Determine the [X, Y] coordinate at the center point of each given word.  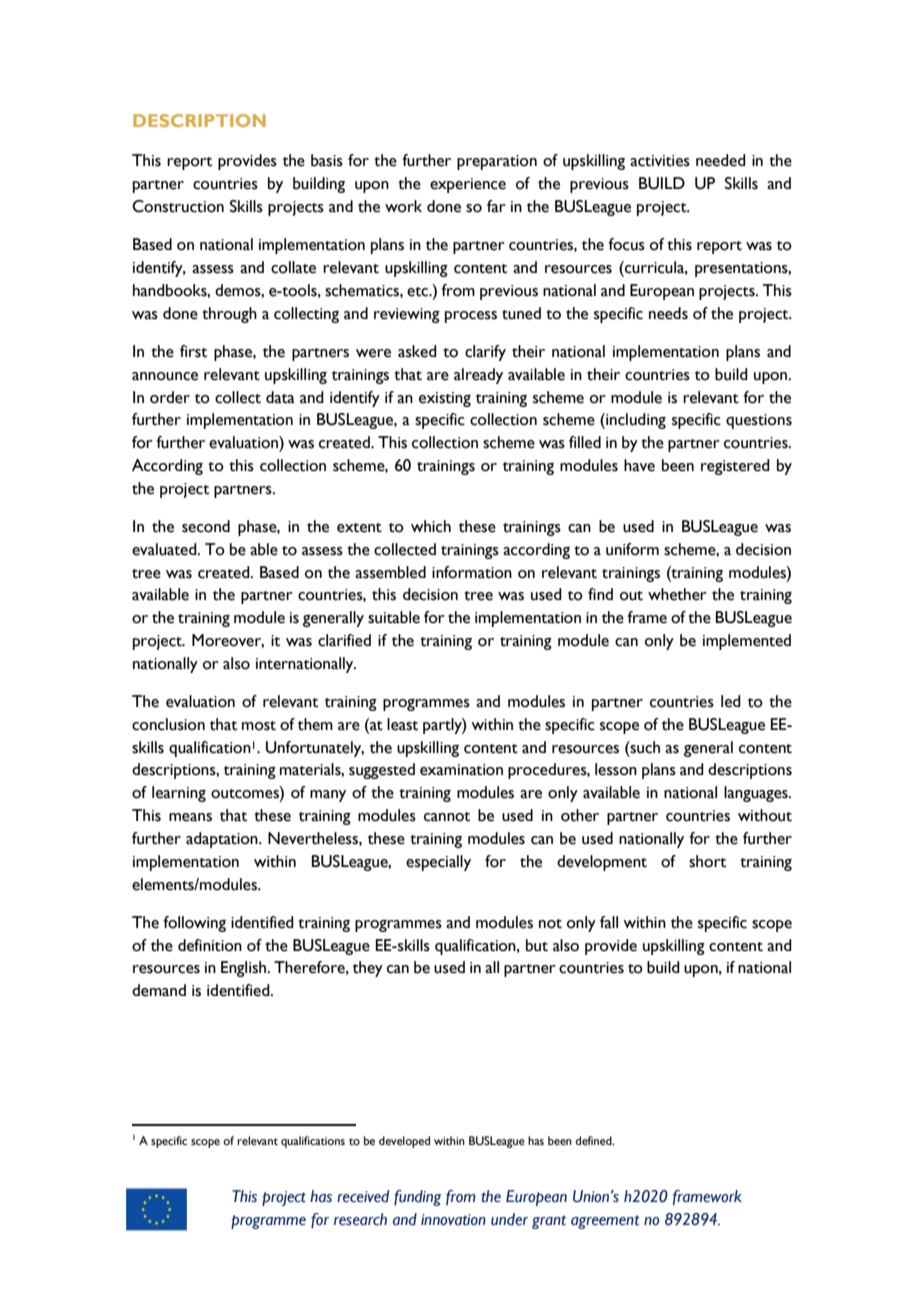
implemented [747, 642]
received [363, 1196]
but [537, 945]
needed [721, 160]
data [280, 397]
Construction [178, 206]
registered [735, 467]
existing [445, 399]
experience [468, 185]
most [259, 726]
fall [609, 922]
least [402, 724]
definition [210, 945]
